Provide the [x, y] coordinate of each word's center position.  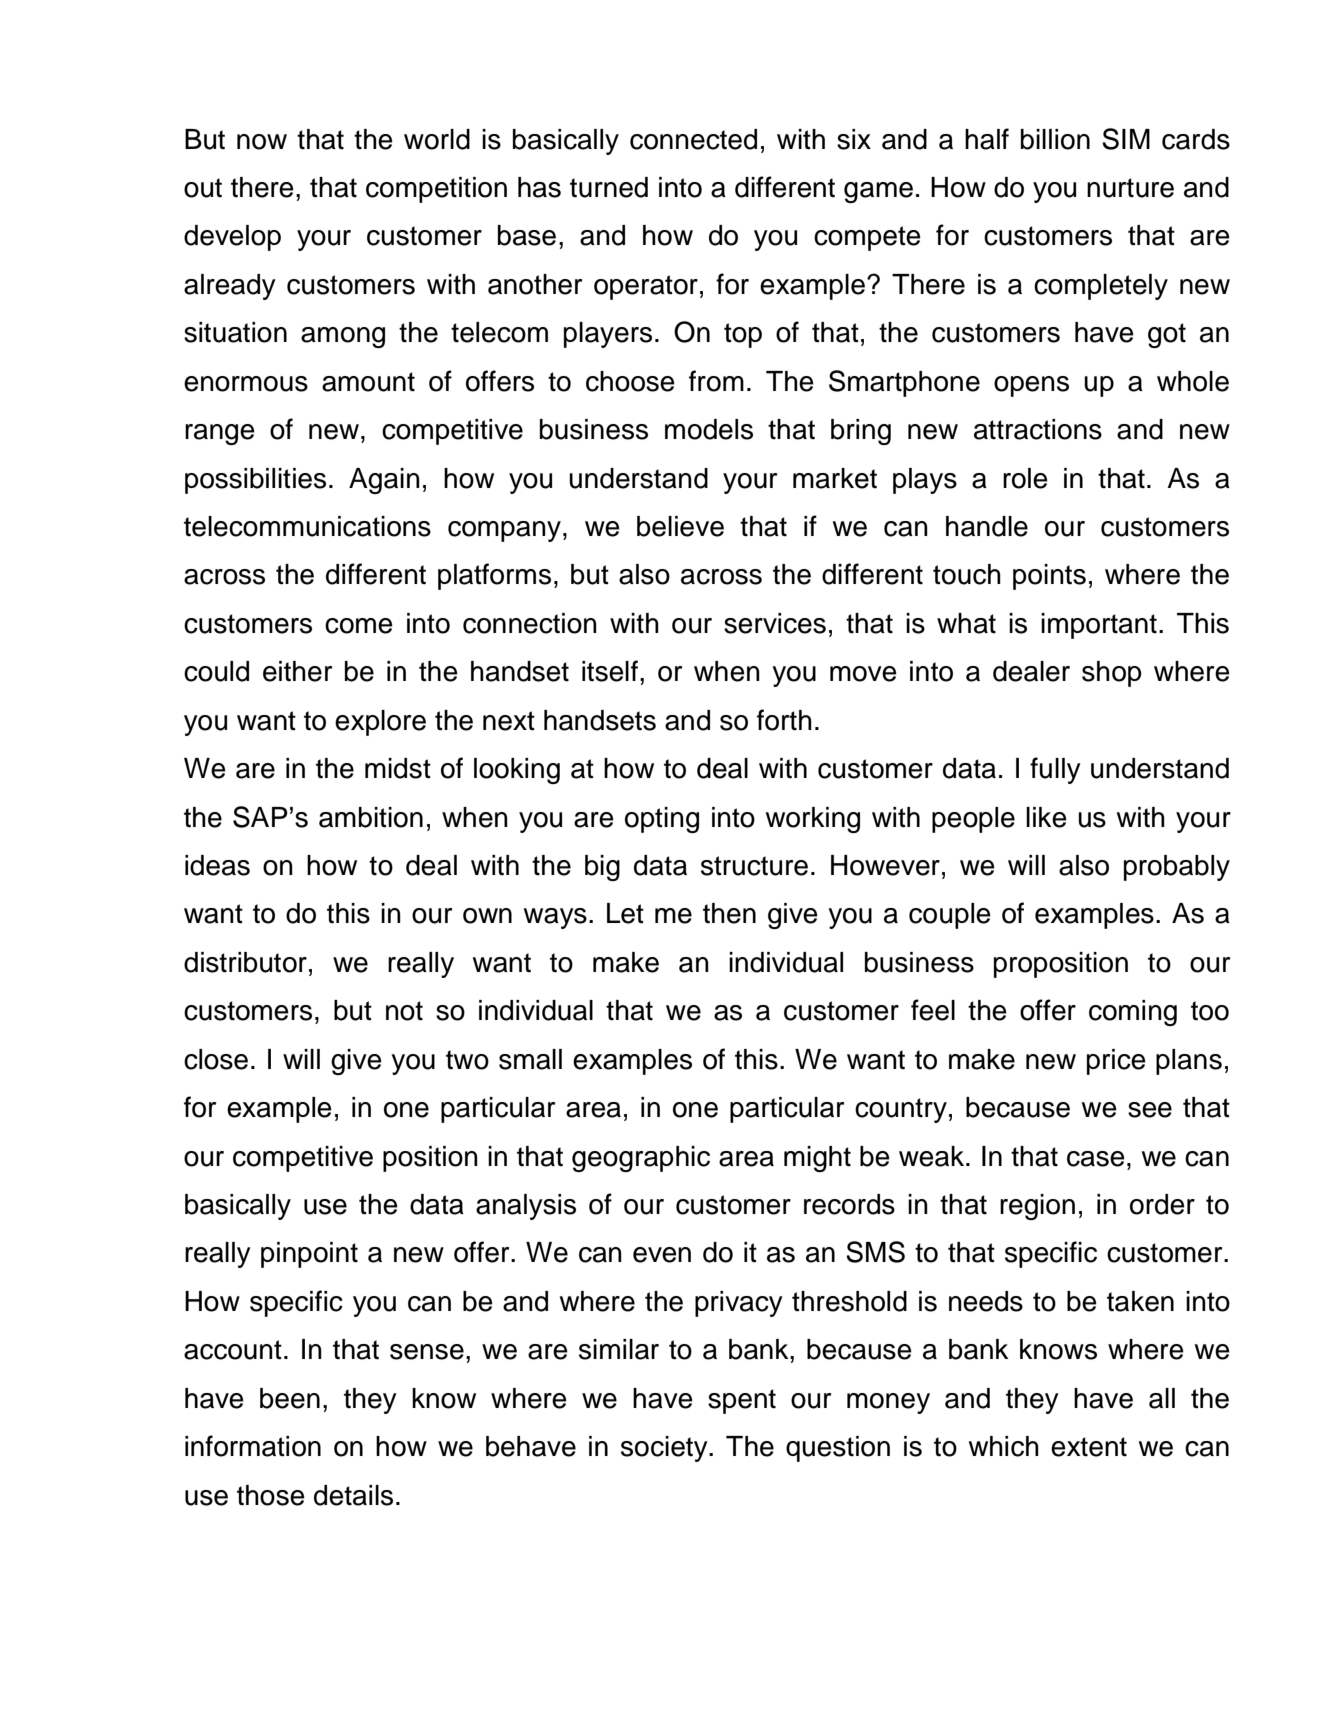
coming [1133, 1013]
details [353, 1495]
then [729, 913]
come [359, 626]
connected [693, 139]
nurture [1130, 188]
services [775, 623]
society [665, 1449]
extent [1089, 1447]
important [1099, 626]
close [216, 1059]
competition [436, 190]
